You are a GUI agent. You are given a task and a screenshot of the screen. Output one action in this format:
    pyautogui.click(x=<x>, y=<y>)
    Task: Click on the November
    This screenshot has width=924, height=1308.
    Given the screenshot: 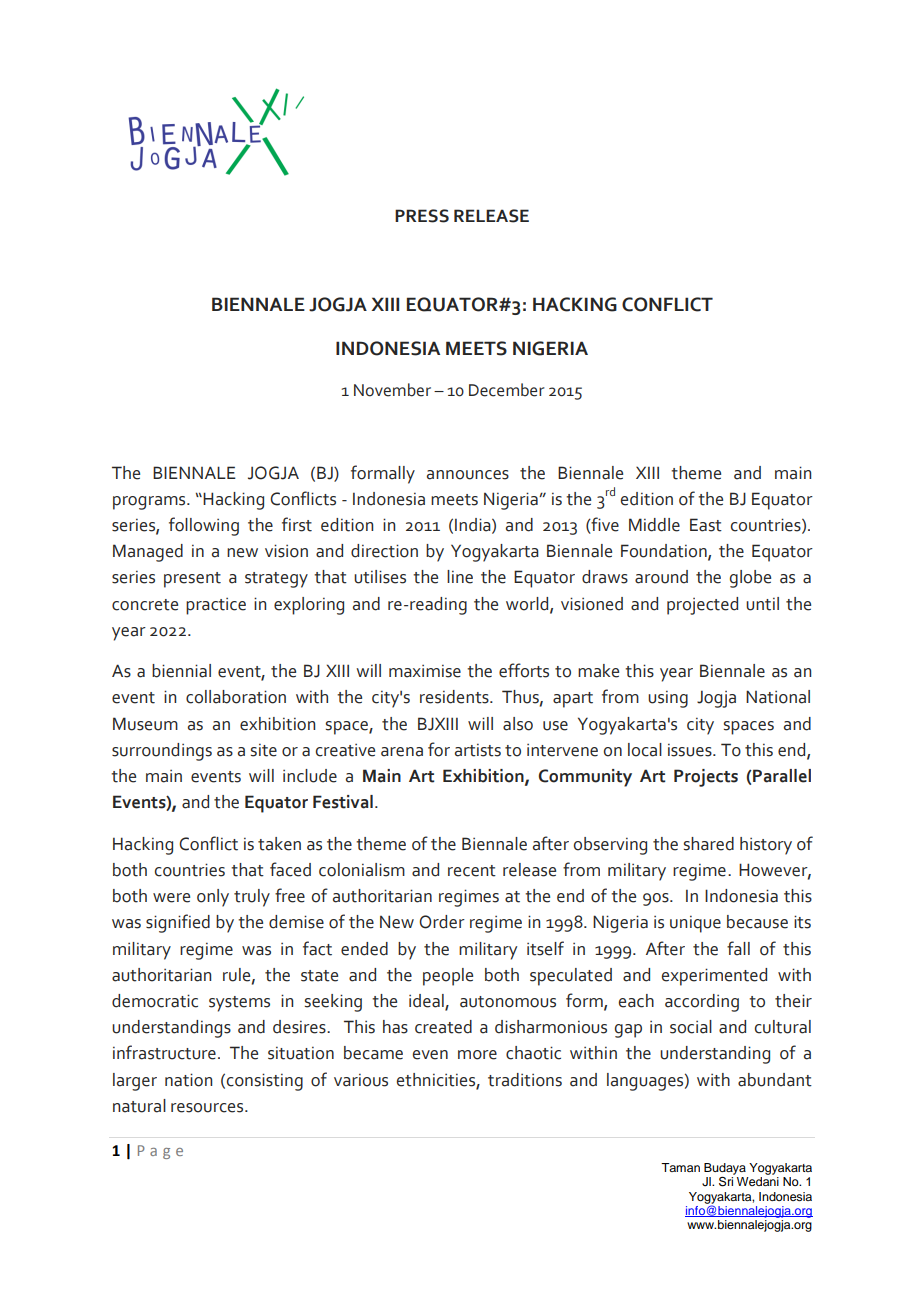 What is the action you would take?
    pyautogui.click(x=392, y=390)
